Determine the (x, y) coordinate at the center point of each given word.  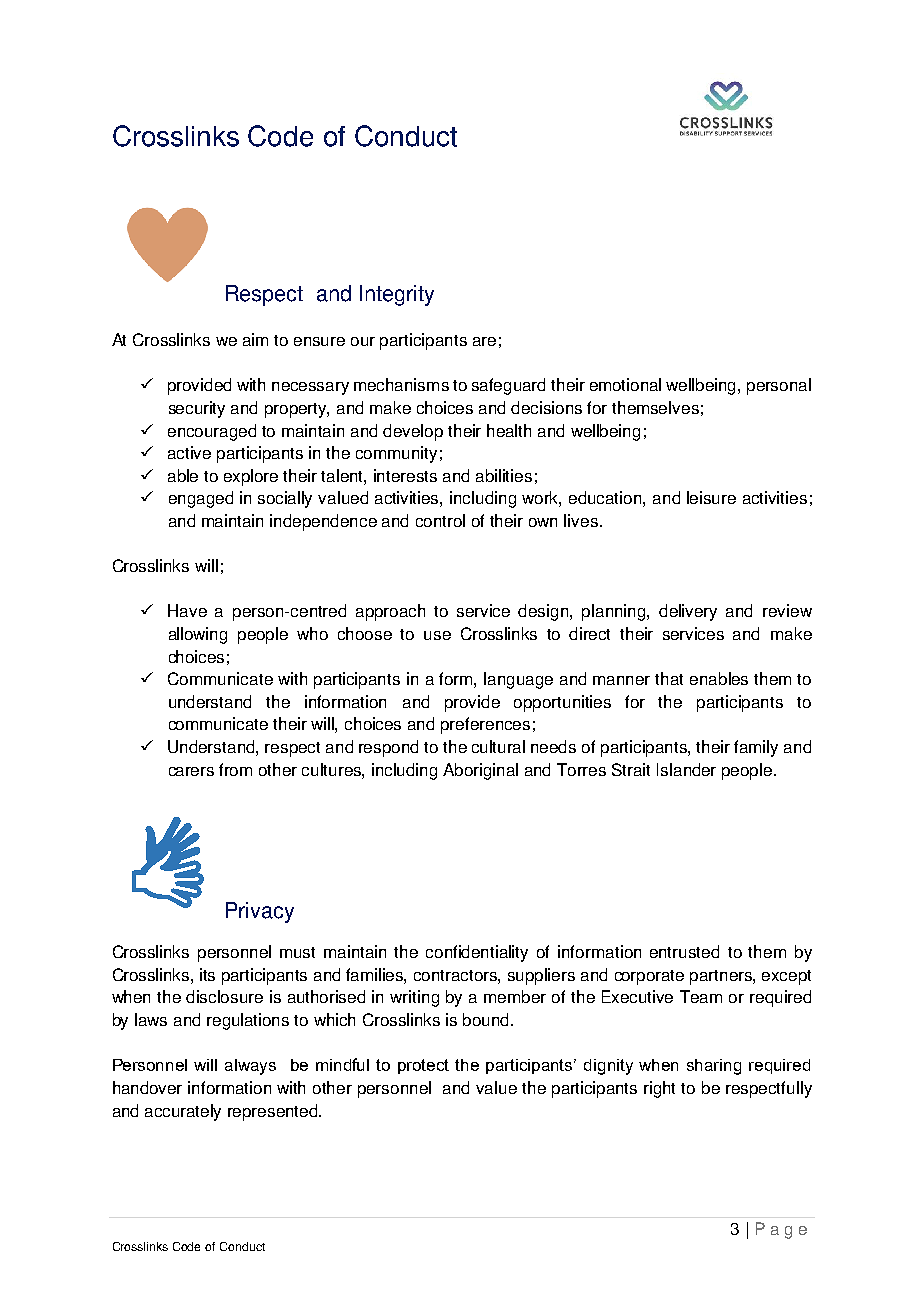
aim (255, 339)
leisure (711, 497)
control (440, 520)
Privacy (260, 912)
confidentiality (477, 953)
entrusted (684, 951)
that (669, 678)
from (235, 769)
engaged (201, 499)
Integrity (397, 295)
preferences (485, 725)
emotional (625, 384)
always (250, 1067)
